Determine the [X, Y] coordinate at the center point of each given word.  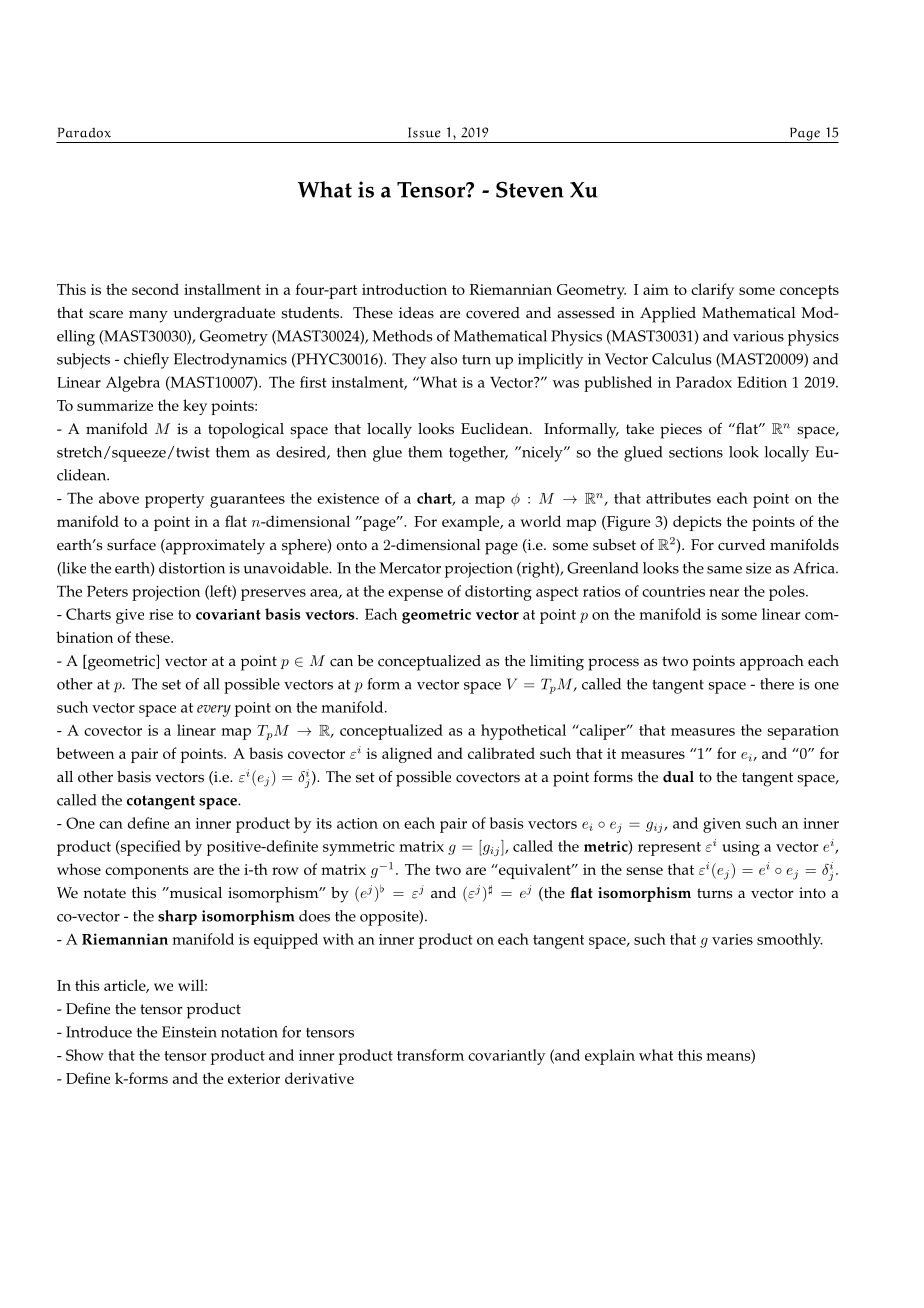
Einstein [189, 1032]
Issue [424, 132]
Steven [530, 189]
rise [161, 614]
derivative [319, 1078]
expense [415, 595]
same [724, 570]
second [155, 289]
